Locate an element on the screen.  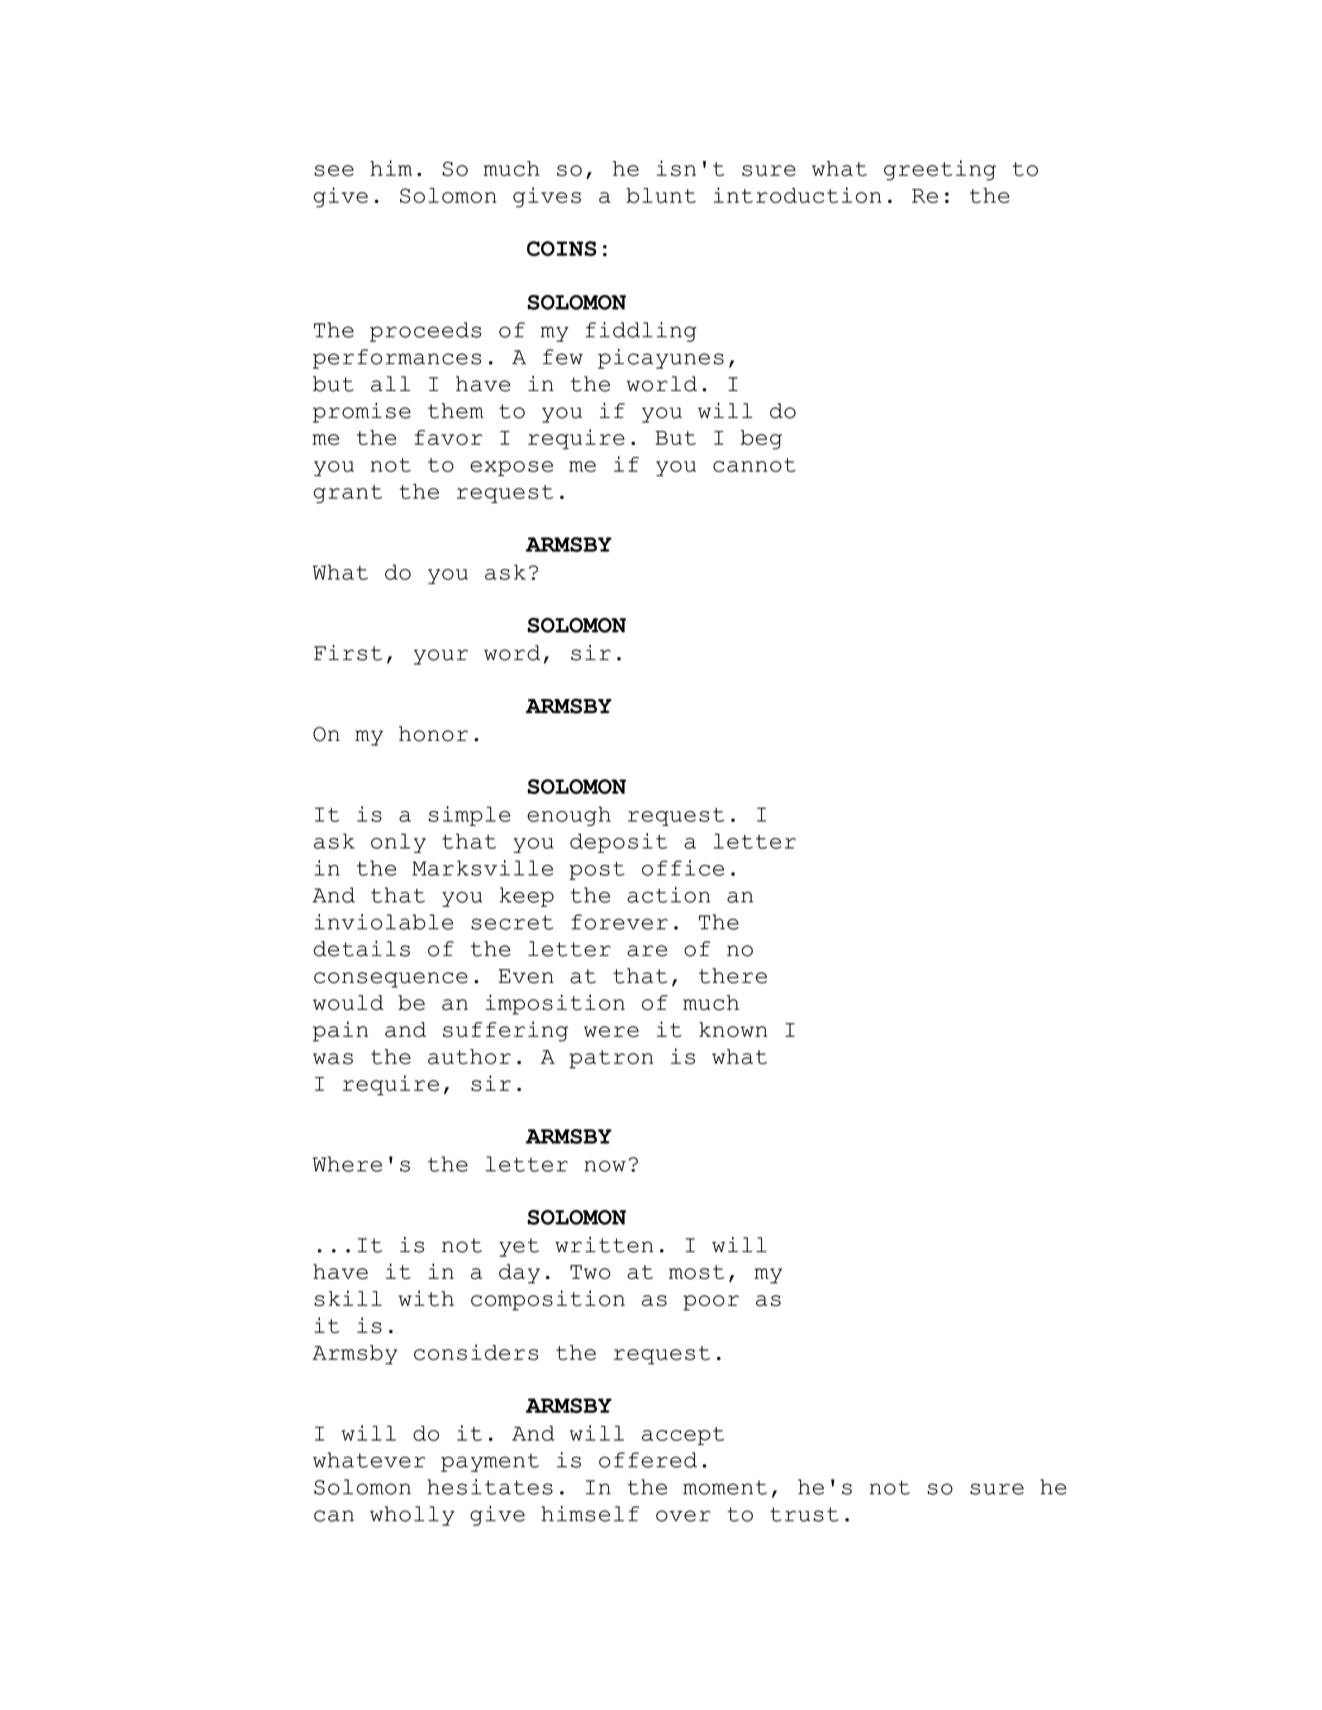
grant is located at coordinates (347, 494).
